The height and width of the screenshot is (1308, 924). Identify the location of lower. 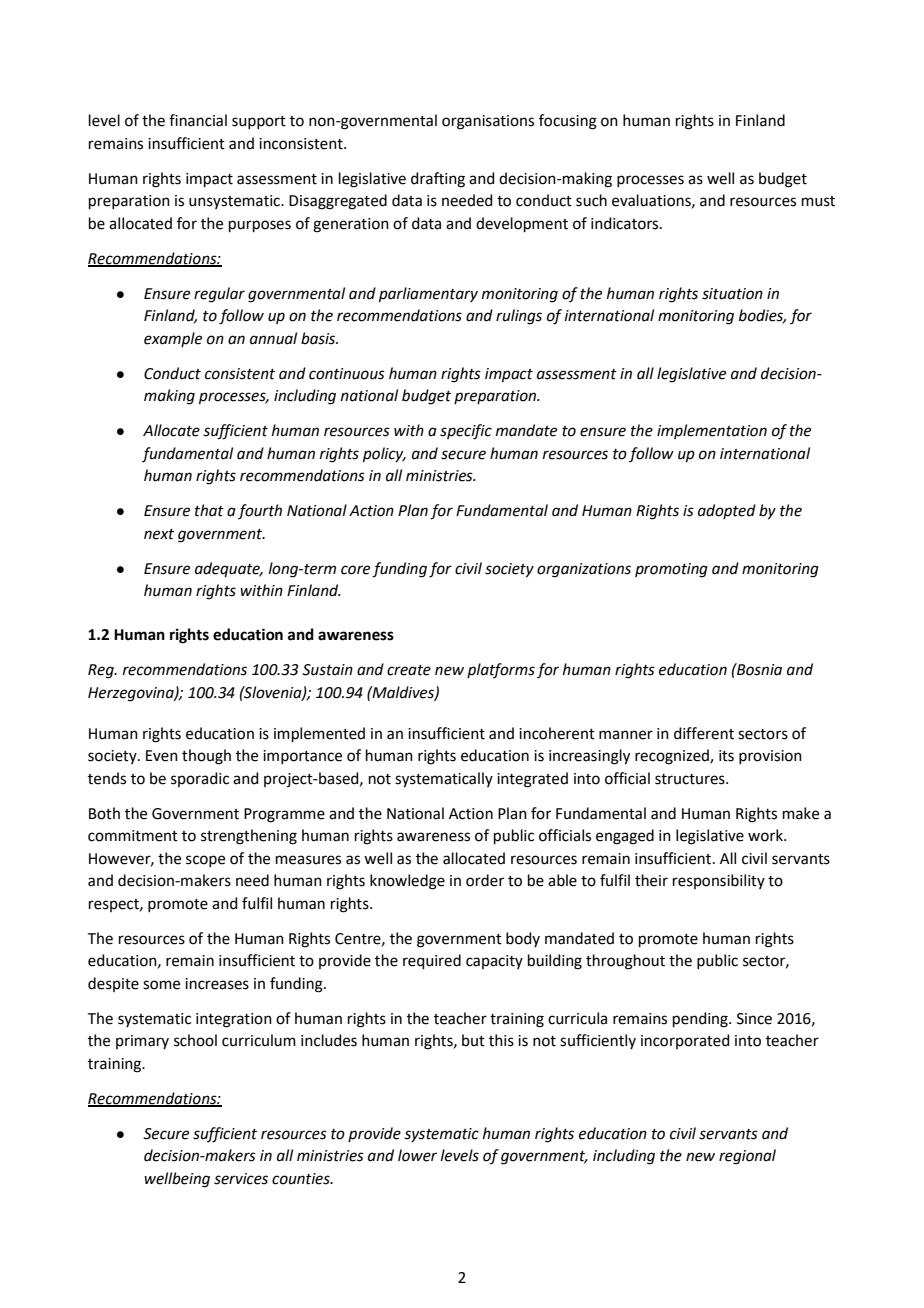
(417, 1155).
